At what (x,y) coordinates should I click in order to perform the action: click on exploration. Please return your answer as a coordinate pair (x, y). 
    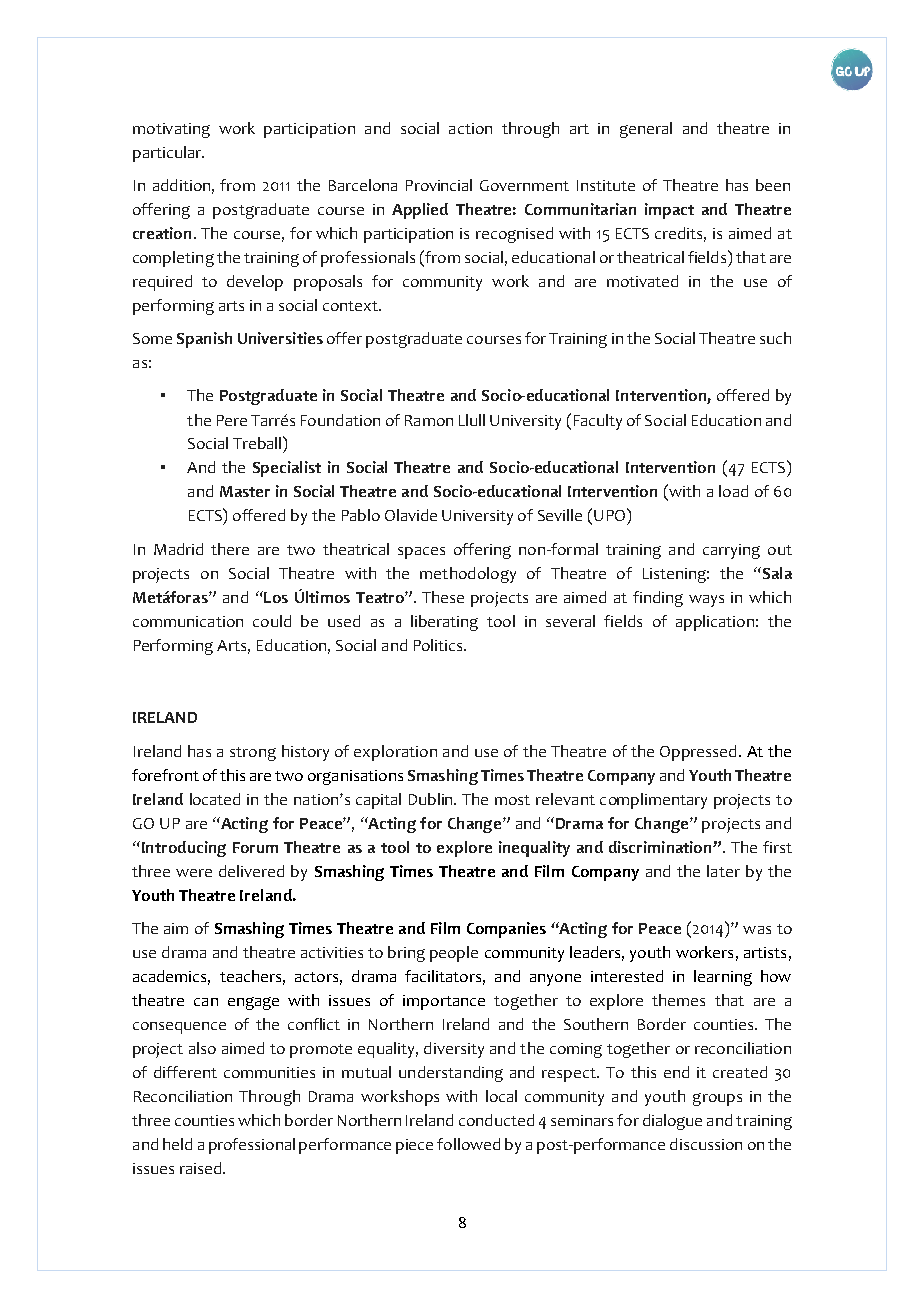
    Looking at the image, I should click on (395, 753).
